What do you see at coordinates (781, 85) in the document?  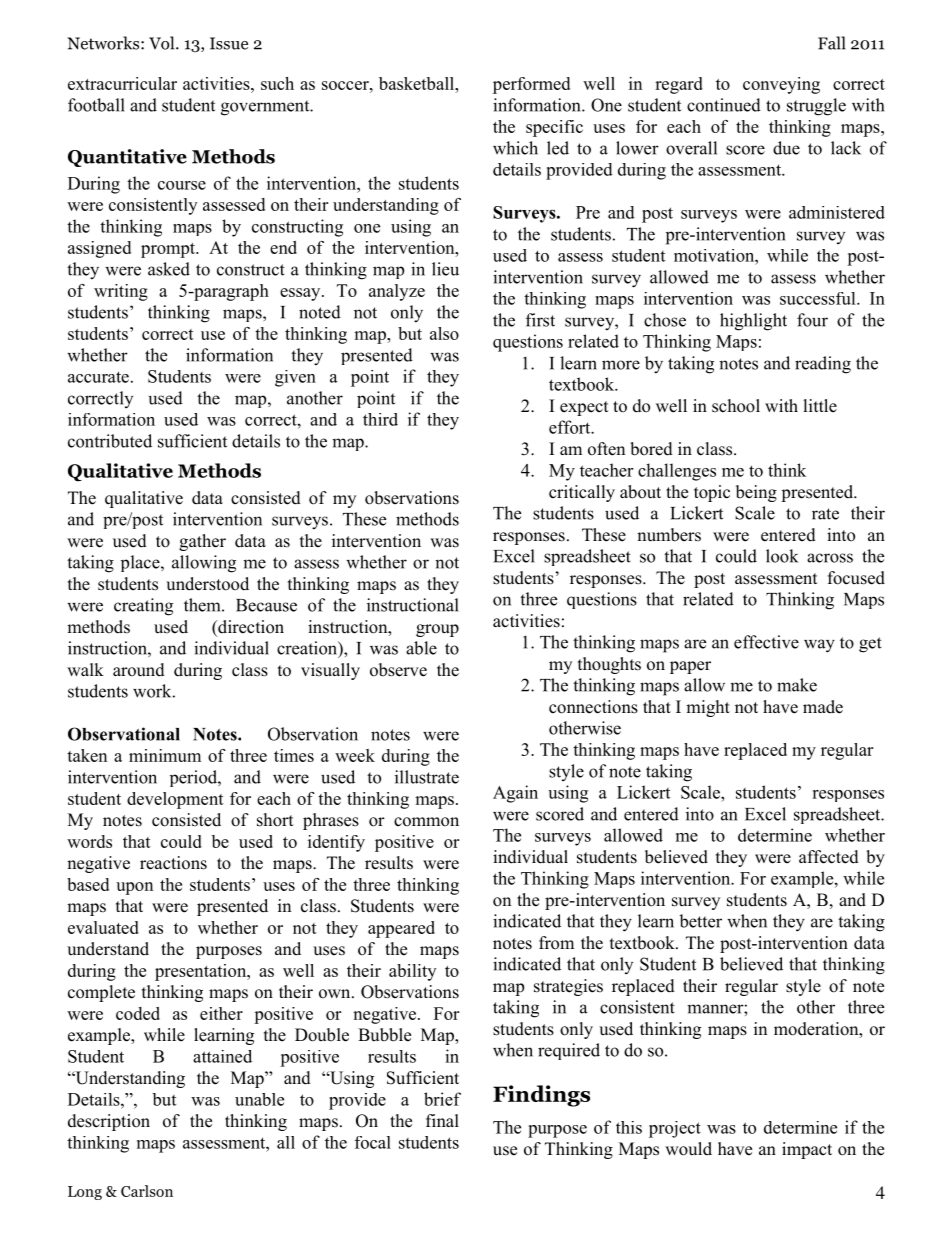 I see `conveying` at bounding box center [781, 85].
